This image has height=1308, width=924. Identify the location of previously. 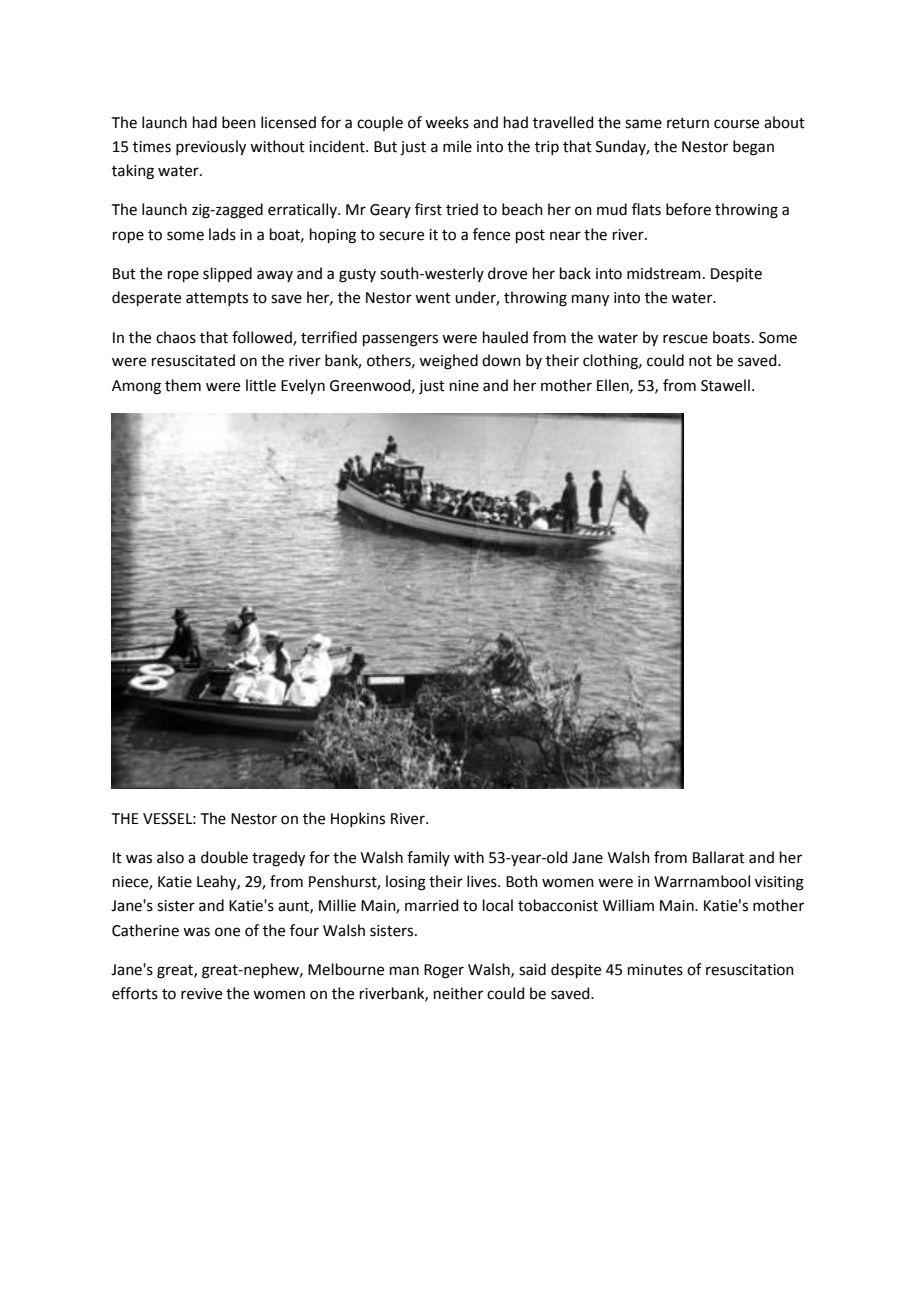
(211, 148).
